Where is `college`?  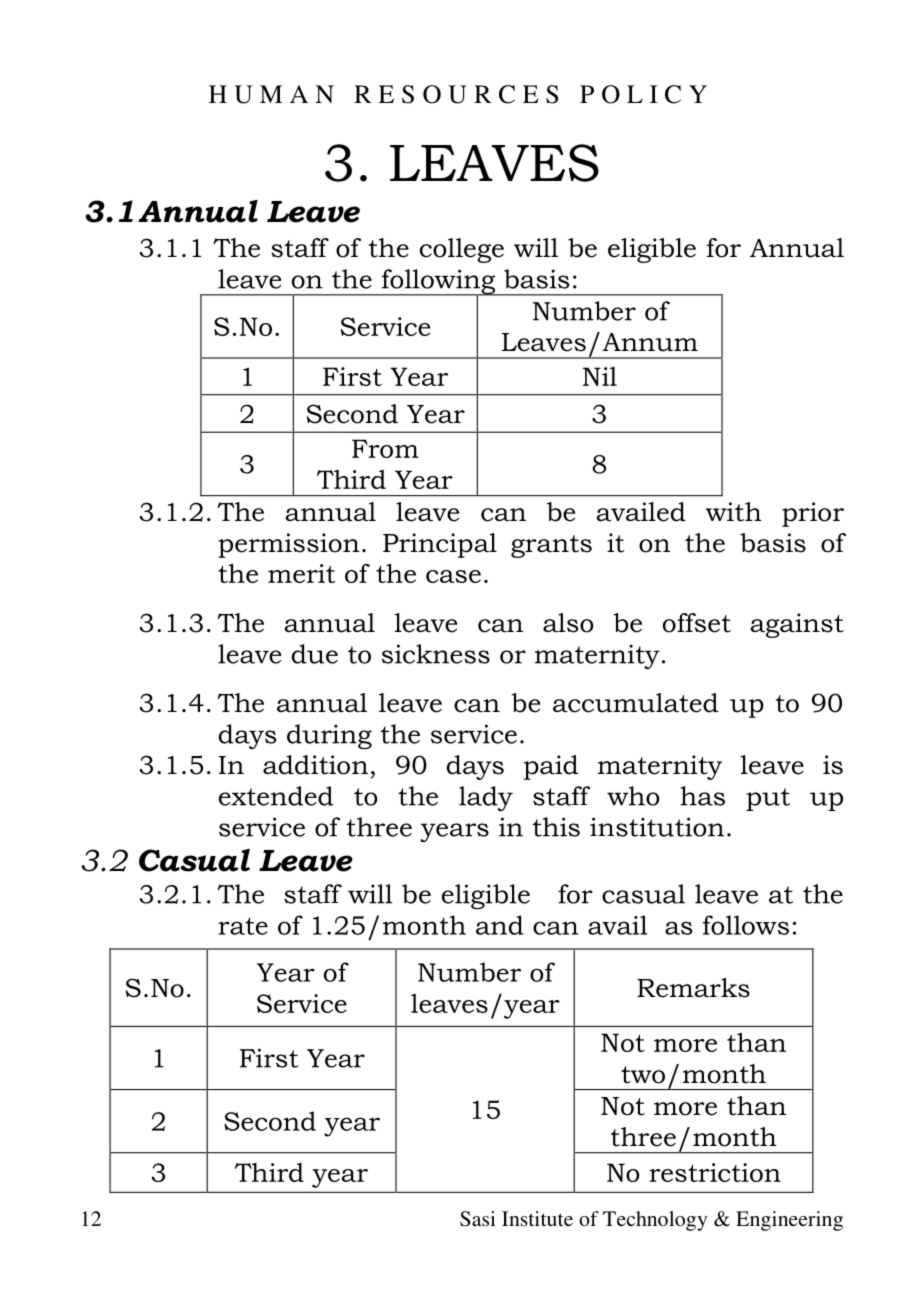
college is located at coordinates (462, 250).
